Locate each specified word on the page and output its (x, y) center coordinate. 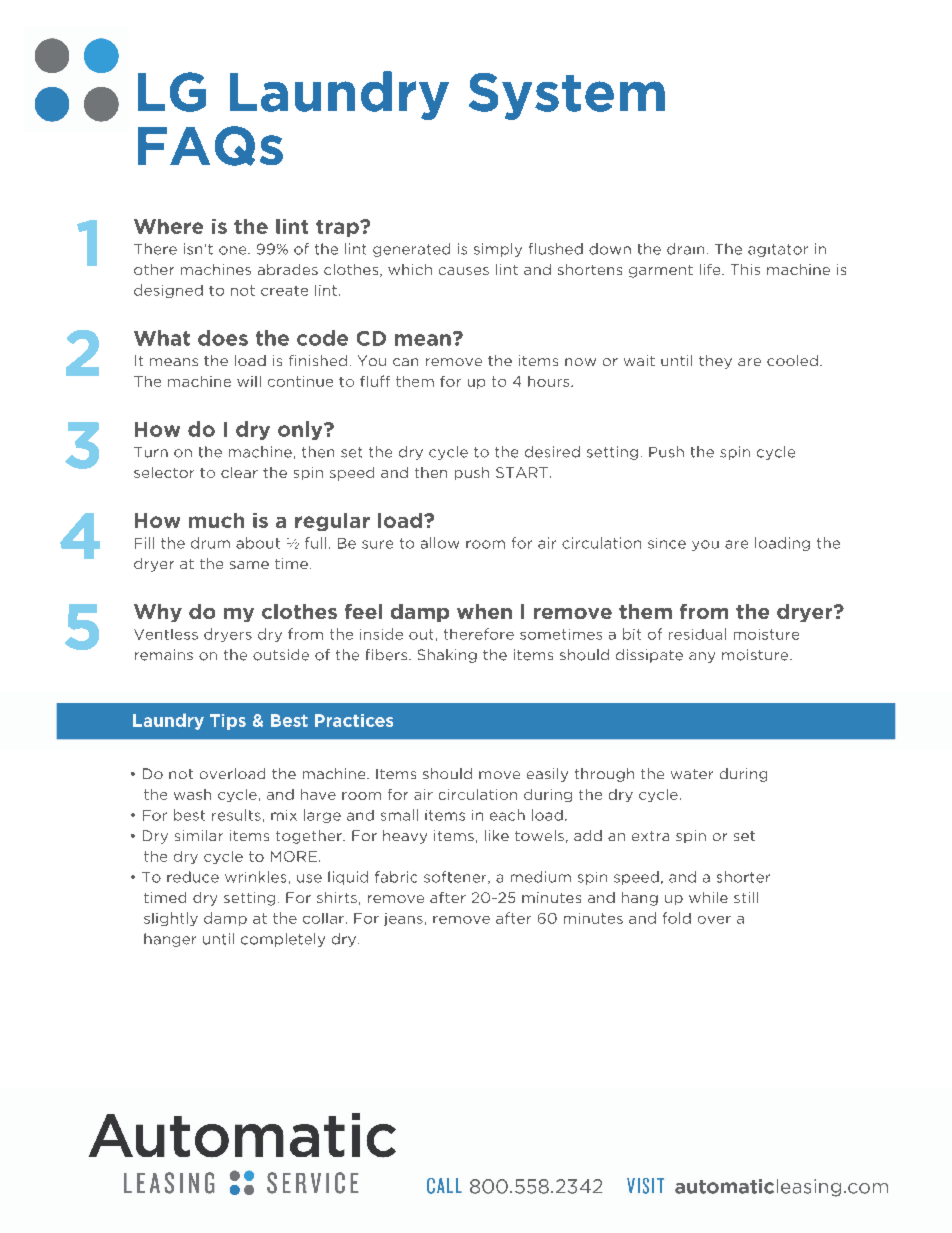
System (567, 96)
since (667, 543)
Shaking (447, 656)
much (216, 520)
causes (464, 271)
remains (164, 655)
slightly (171, 919)
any (702, 657)
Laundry (339, 95)
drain (685, 249)
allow (440, 543)
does (223, 338)
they (715, 362)
